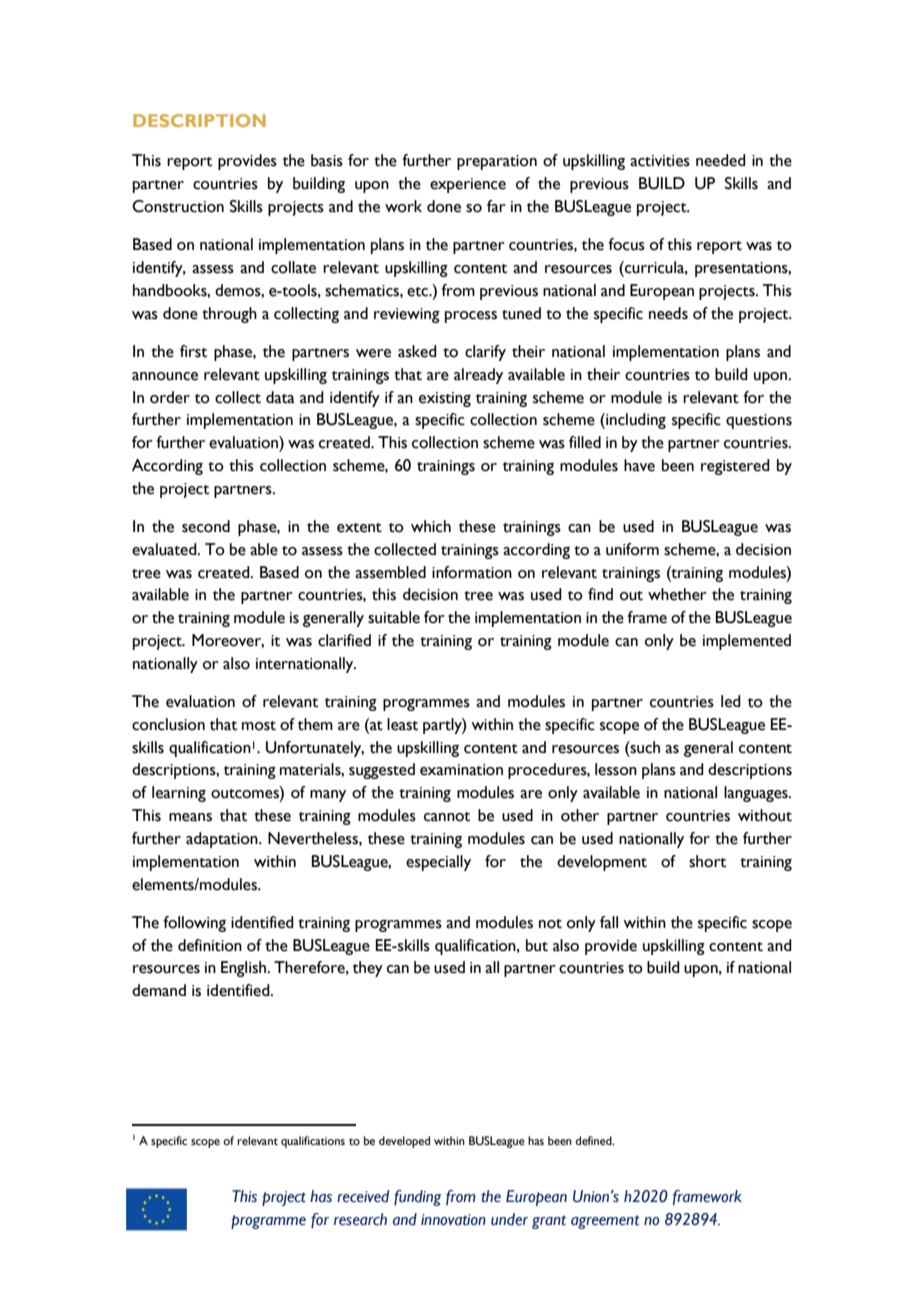 The width and height of the image is (924, 1308). I want to click on fall, so click(609, 922).
